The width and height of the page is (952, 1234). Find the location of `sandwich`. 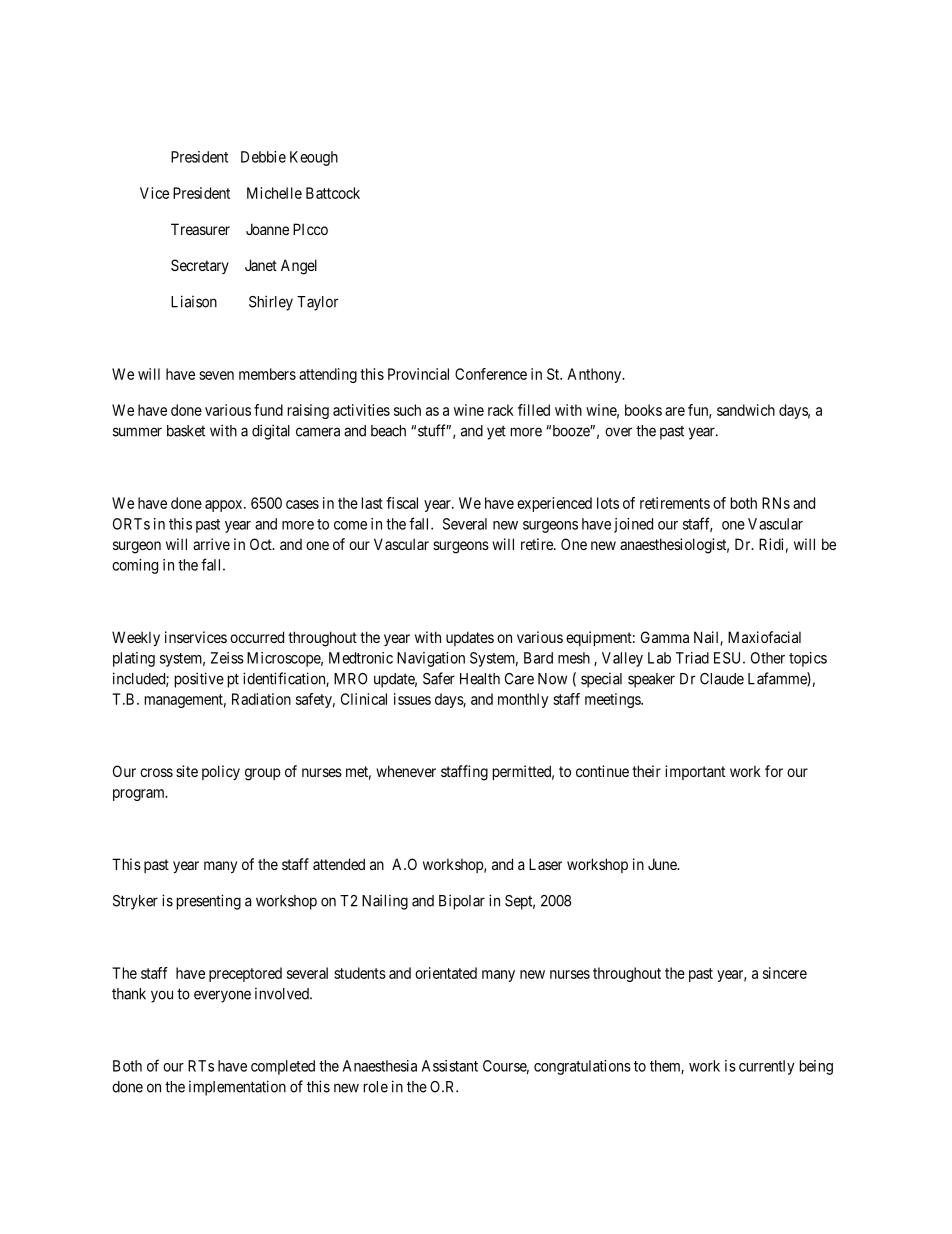

sandwich is located at coordinates (746, 410).
